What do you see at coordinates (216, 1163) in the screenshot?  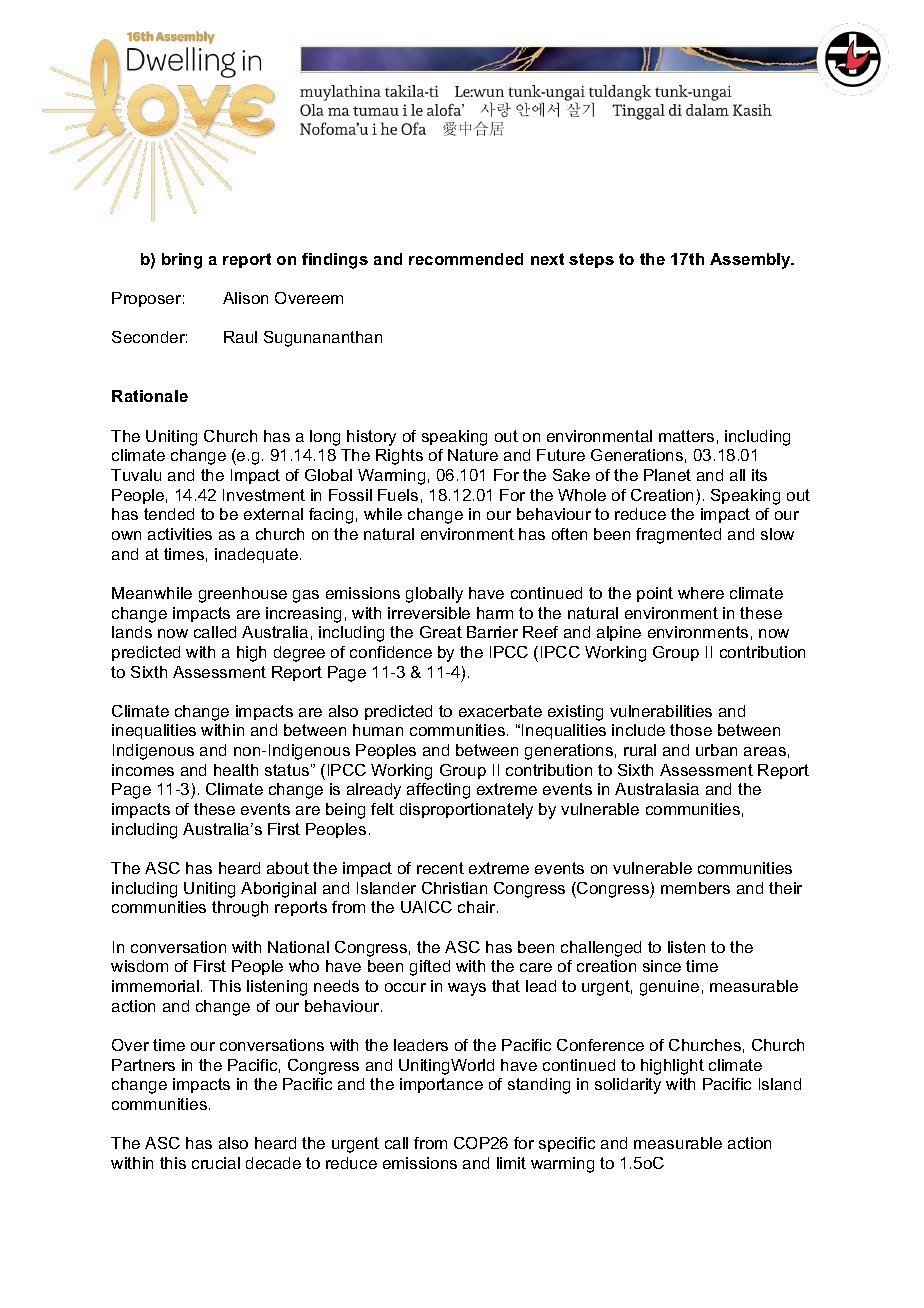 I see `crucial` at bounding box center [216, 1163].
